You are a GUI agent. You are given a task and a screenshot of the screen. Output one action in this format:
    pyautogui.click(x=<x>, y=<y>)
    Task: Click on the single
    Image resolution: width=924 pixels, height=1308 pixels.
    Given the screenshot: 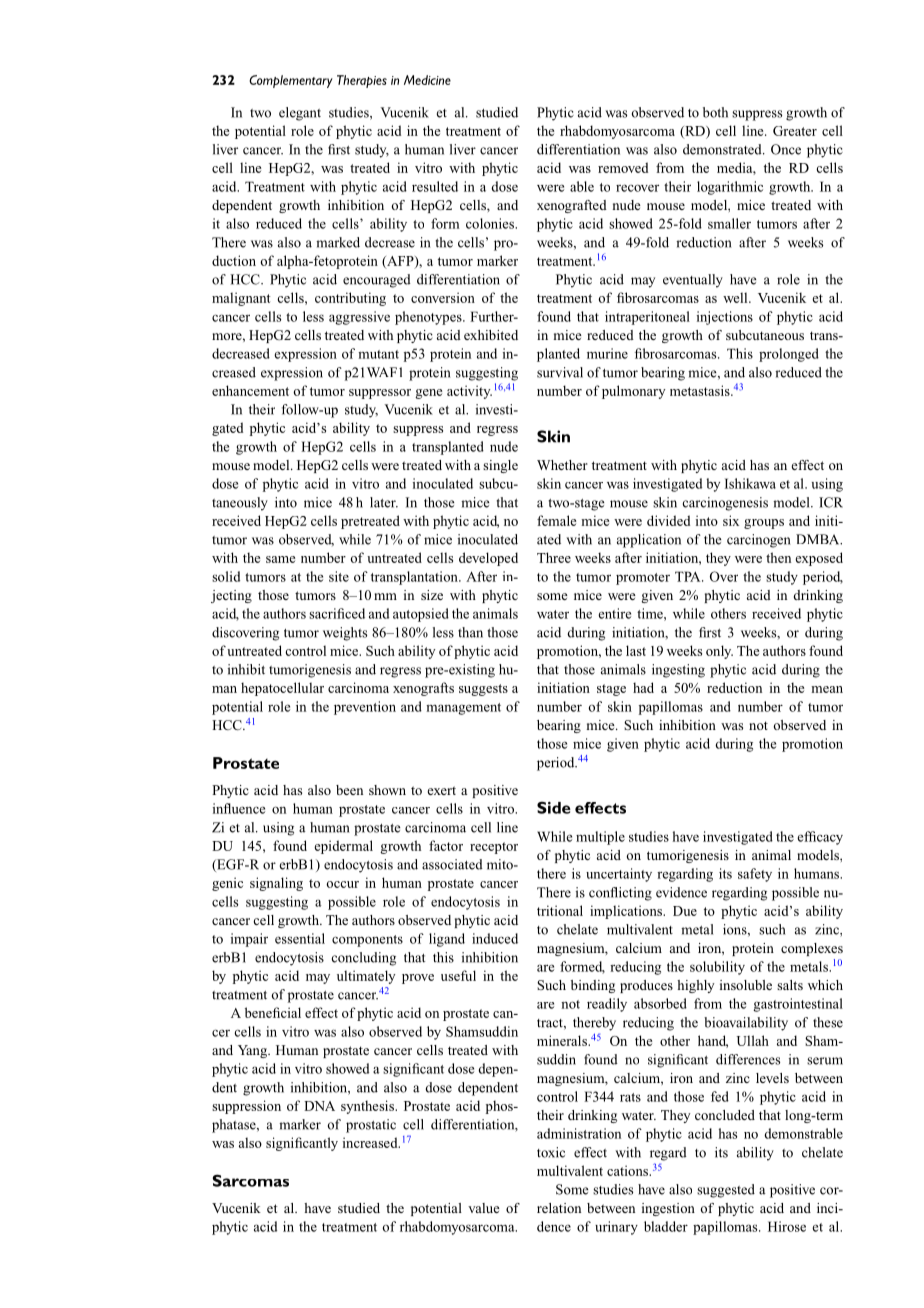 What is the action you would take?
    pyautogui.click(x=500, y=466)
